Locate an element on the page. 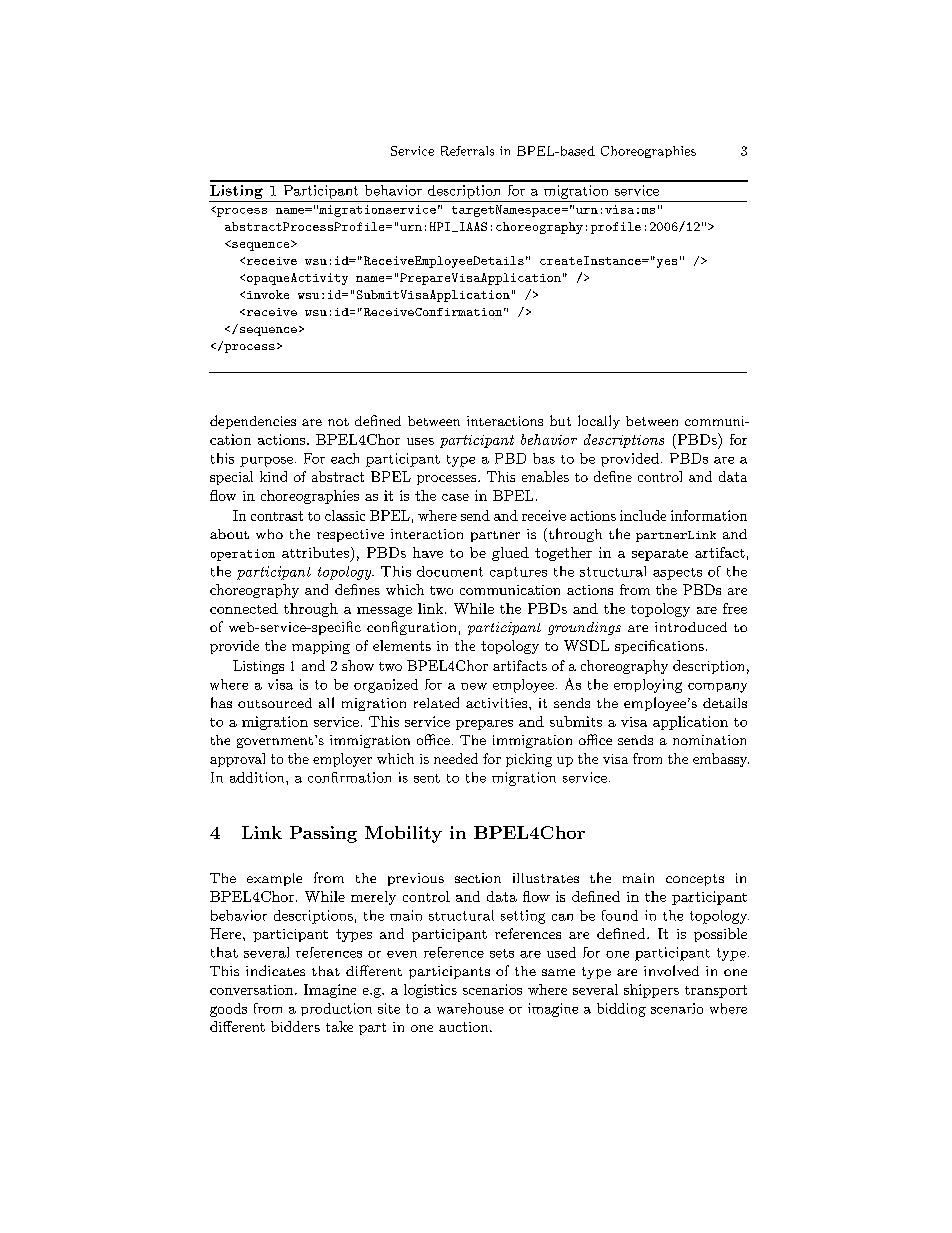 This image has height=1233, width=952. aspects is located at coordinates (677, 574).
